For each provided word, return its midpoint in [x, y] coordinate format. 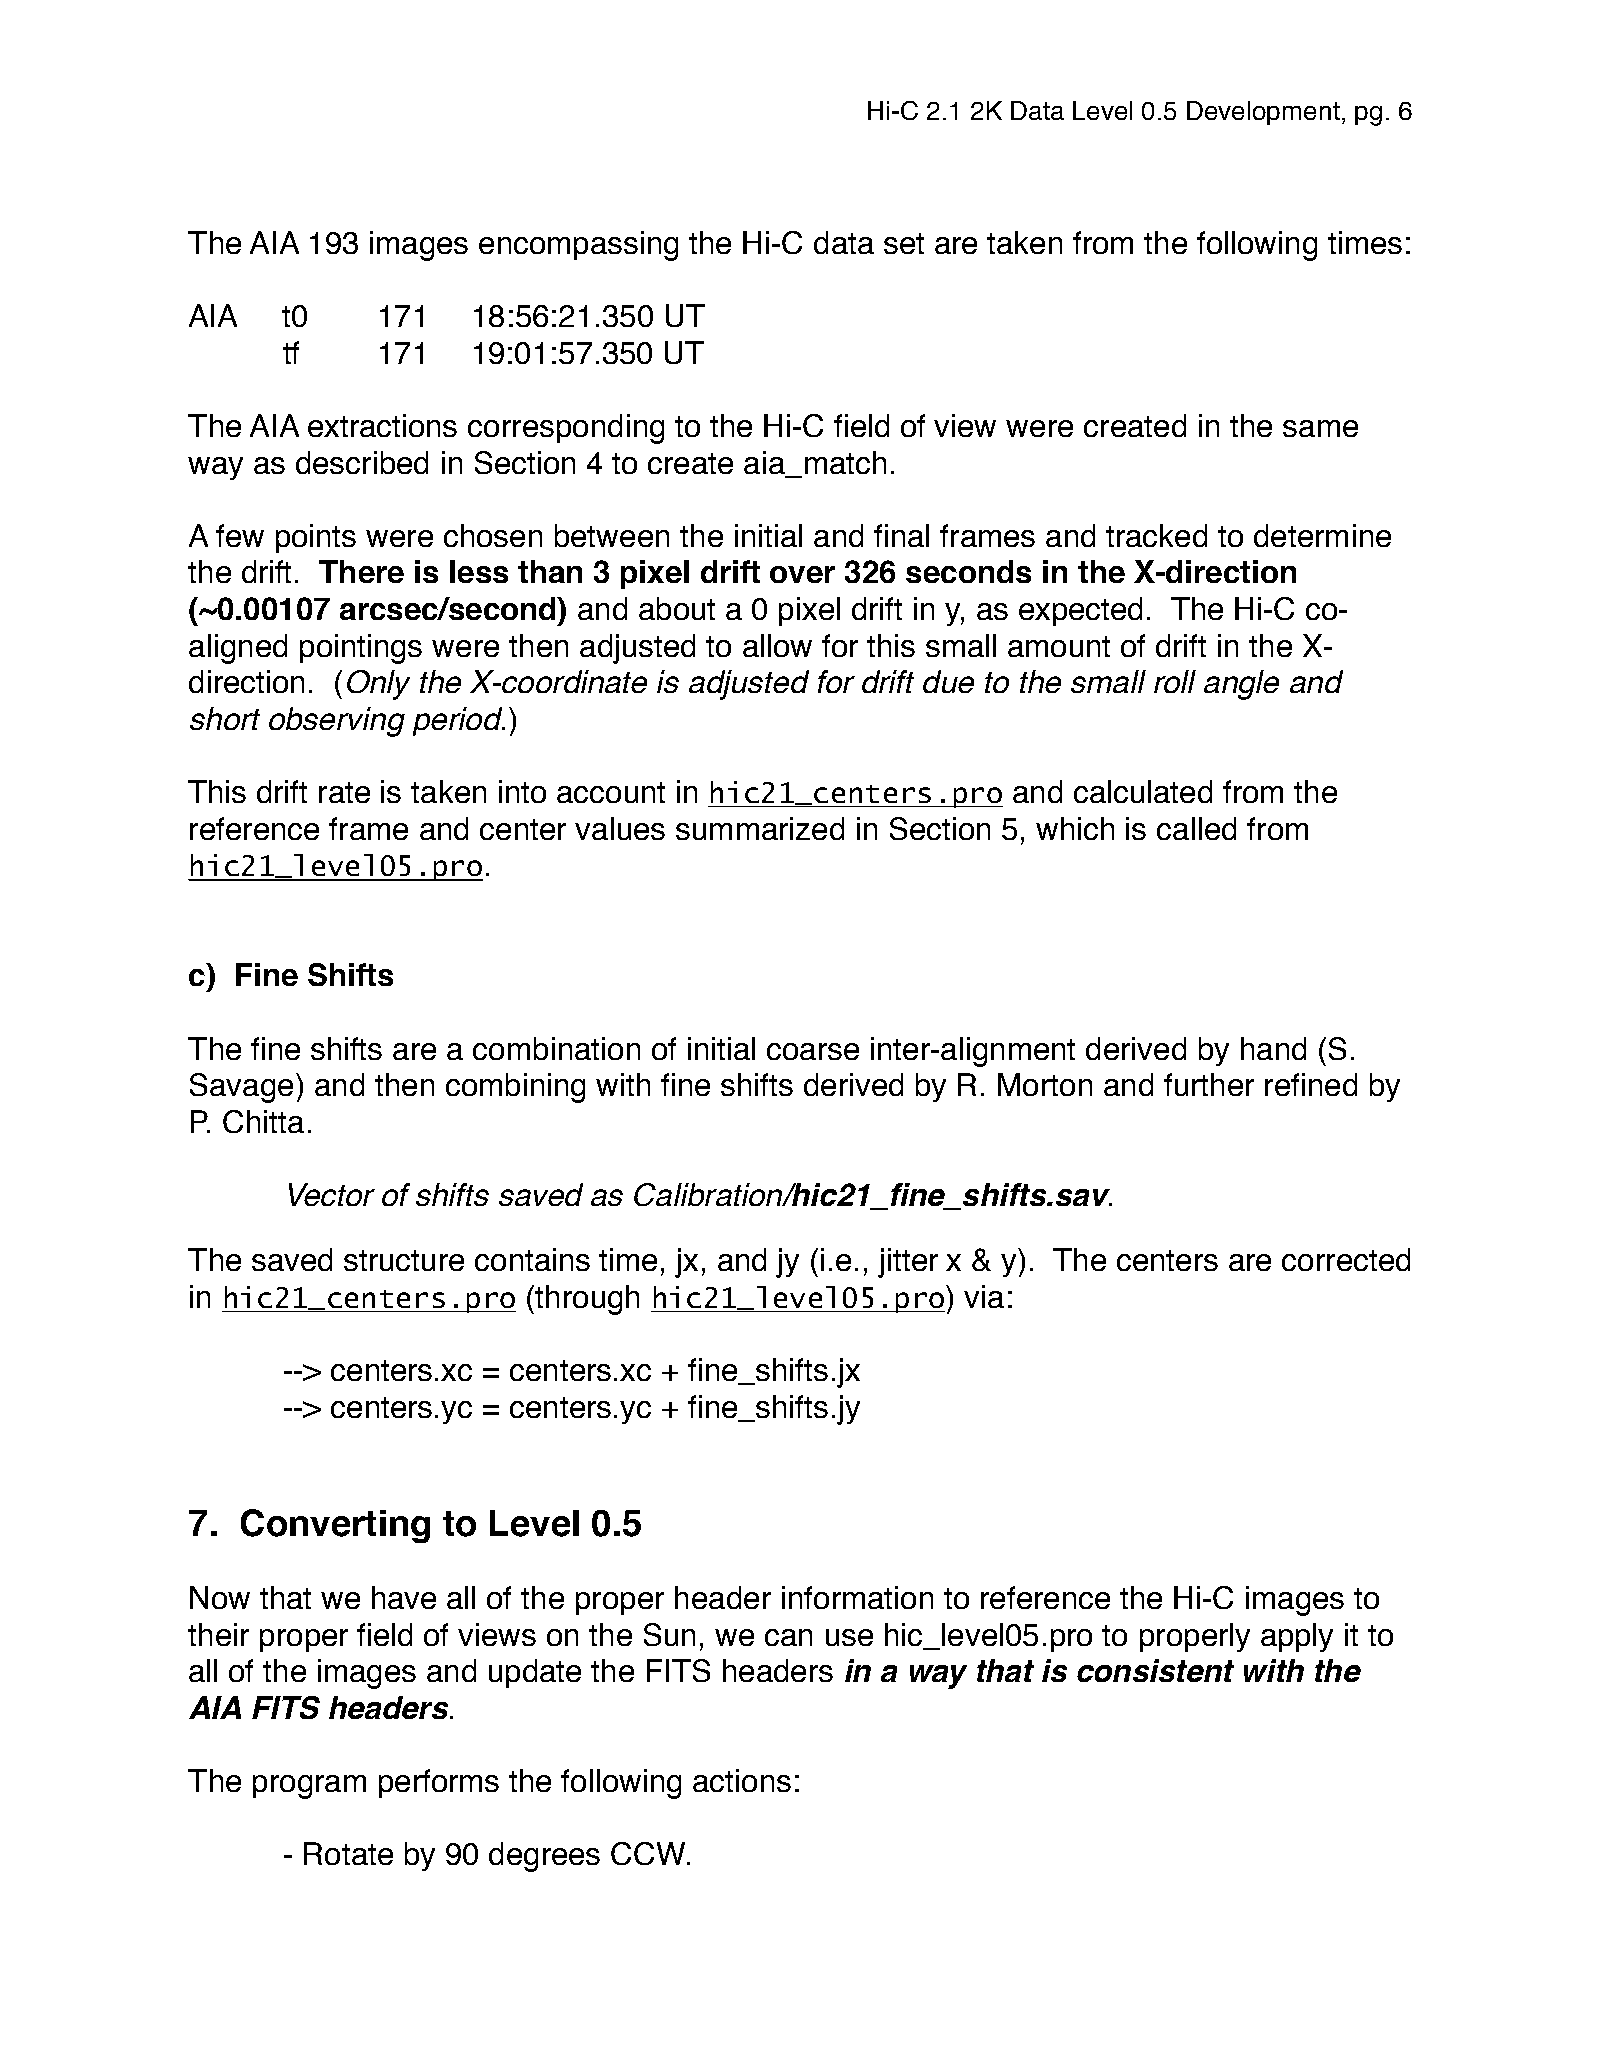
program [309, 1787]
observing [337, 722]
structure [404, 1260]
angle [1241, 685]
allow [777, 645]
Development [1263, 113]
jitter [908, 1263]
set [904, 243]
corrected [1346, 1259]
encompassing [578, 246]
